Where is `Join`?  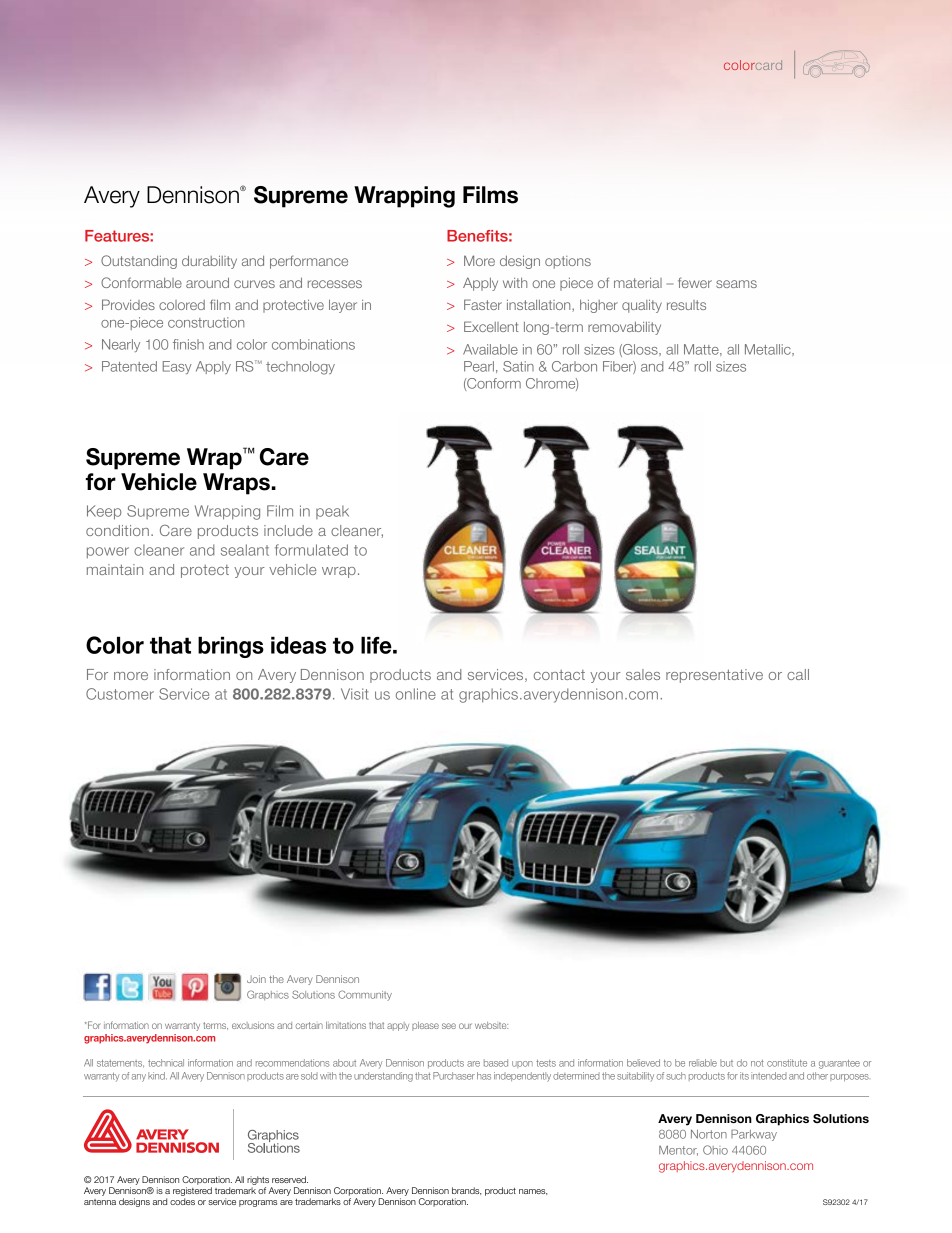 Join is located at coordinates (256, 979).
